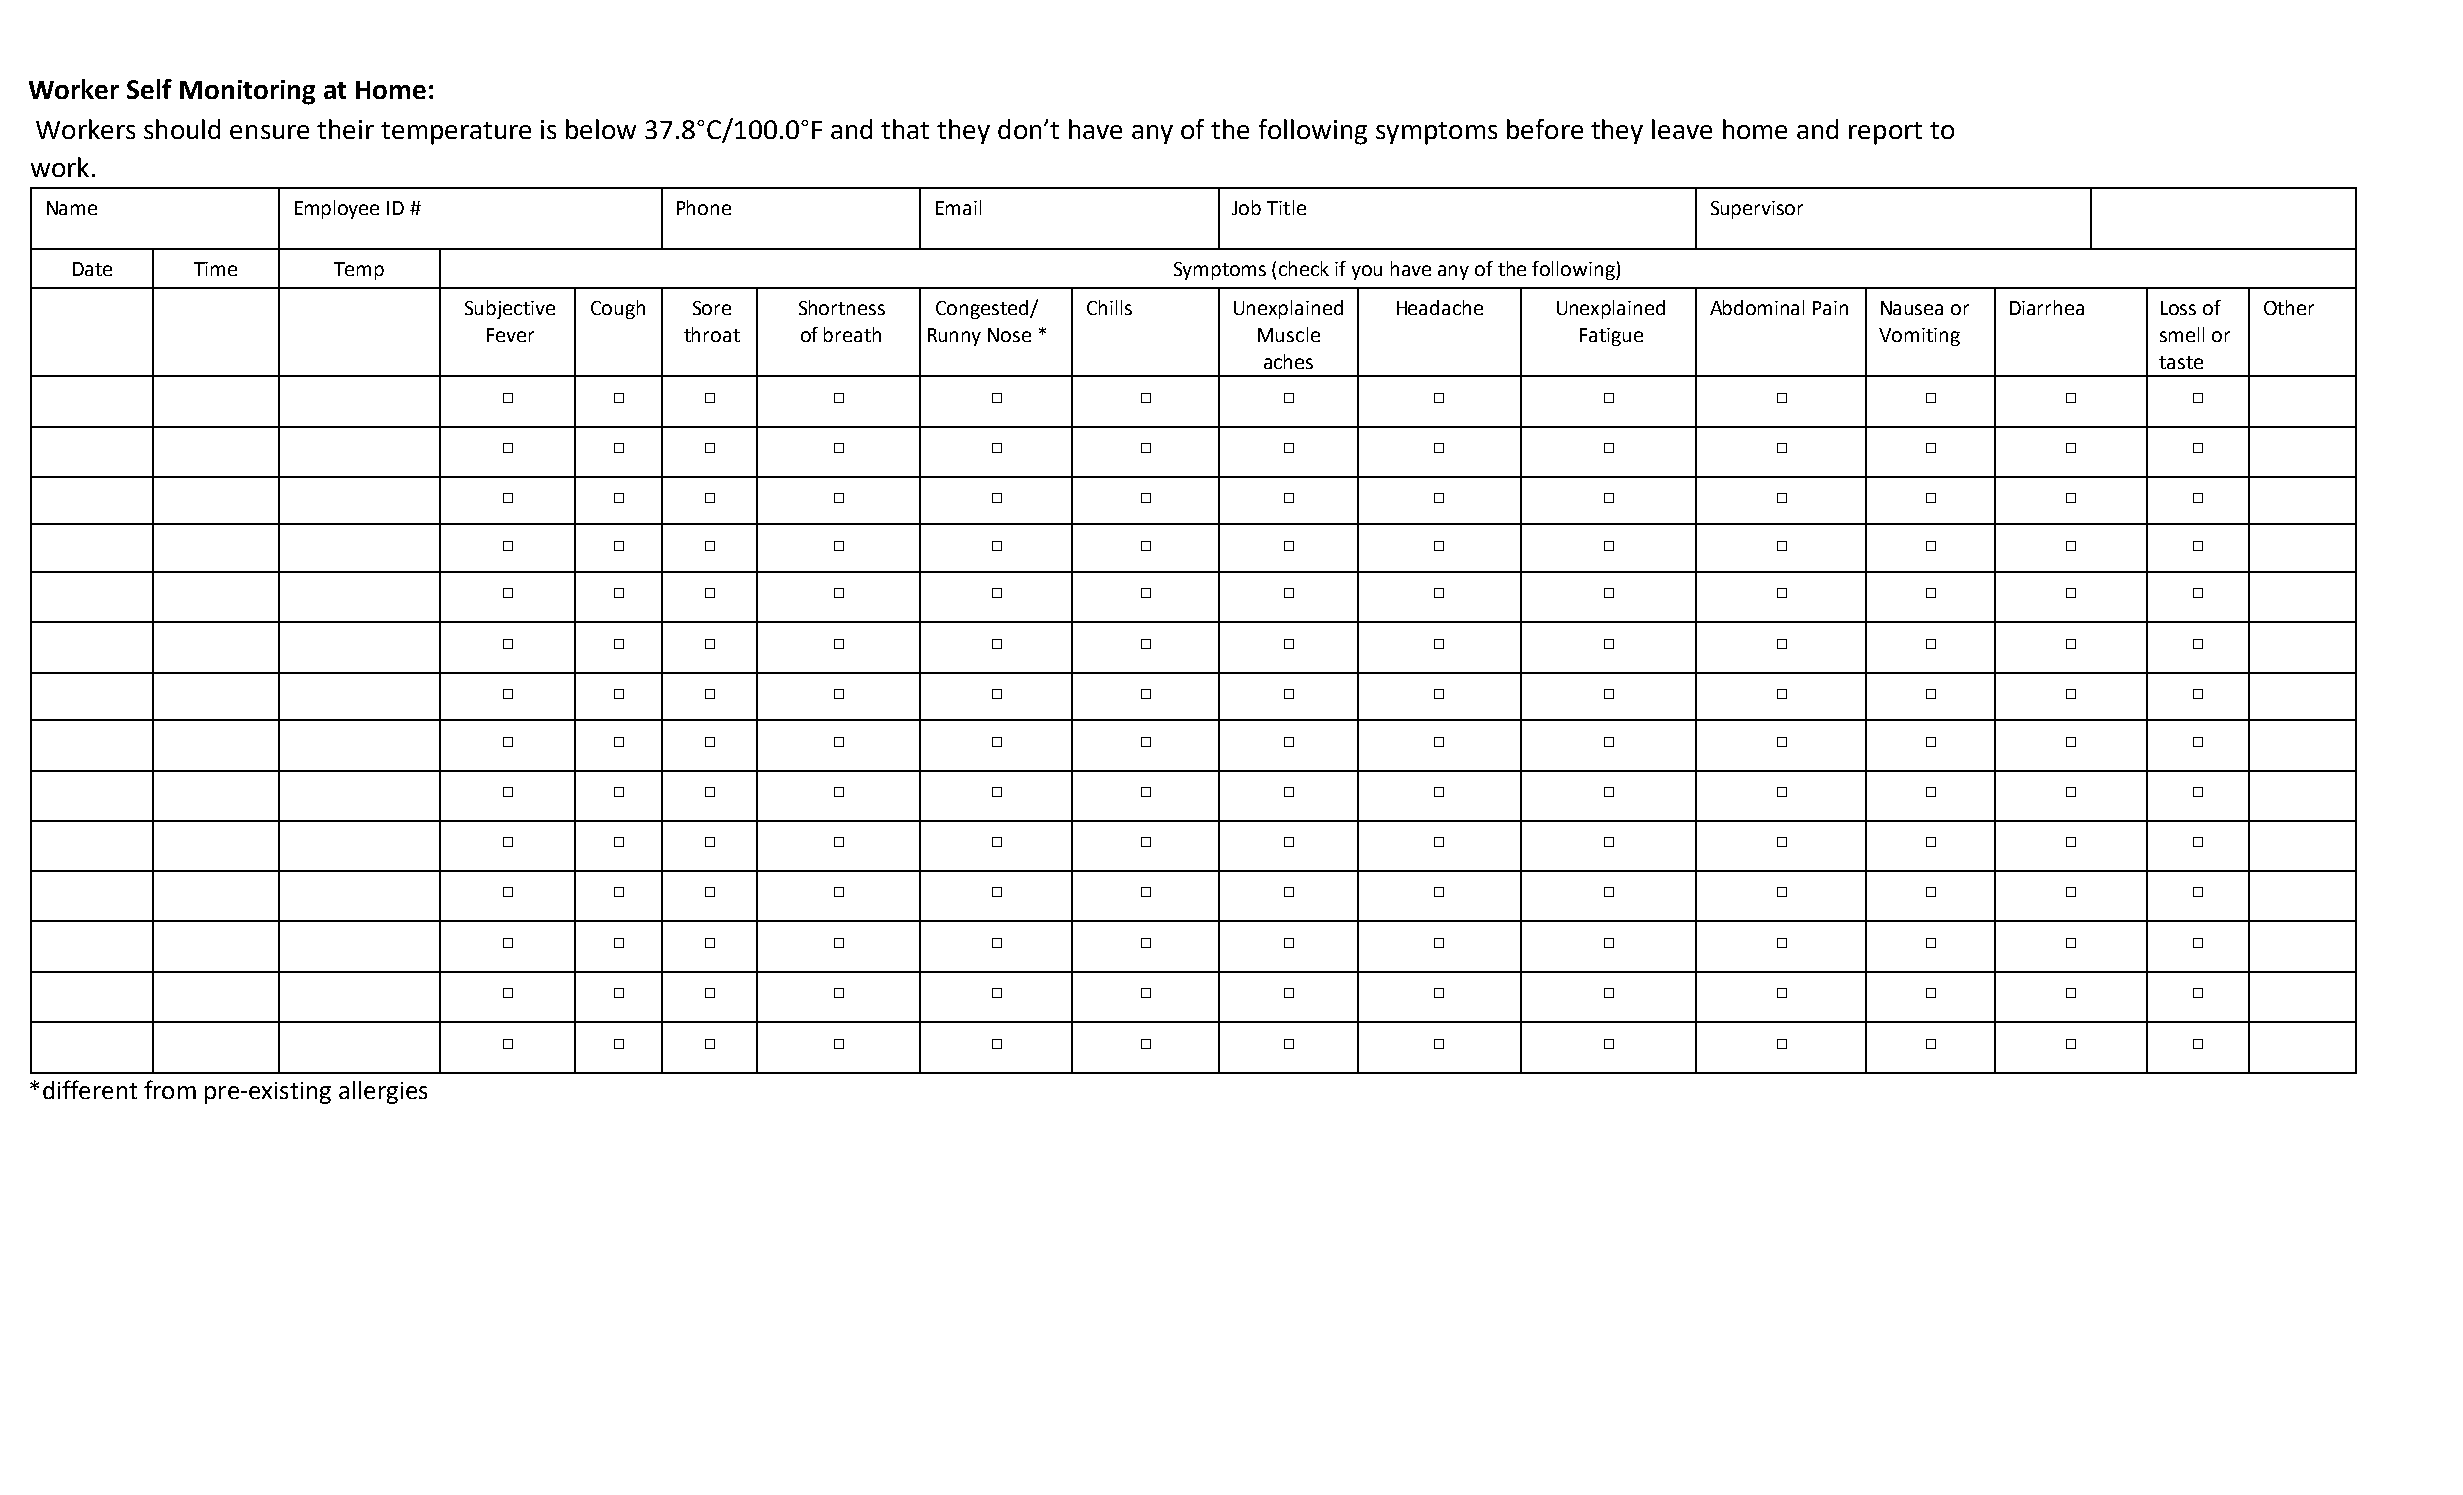  I want to click on aches, so click(1288, 361).
